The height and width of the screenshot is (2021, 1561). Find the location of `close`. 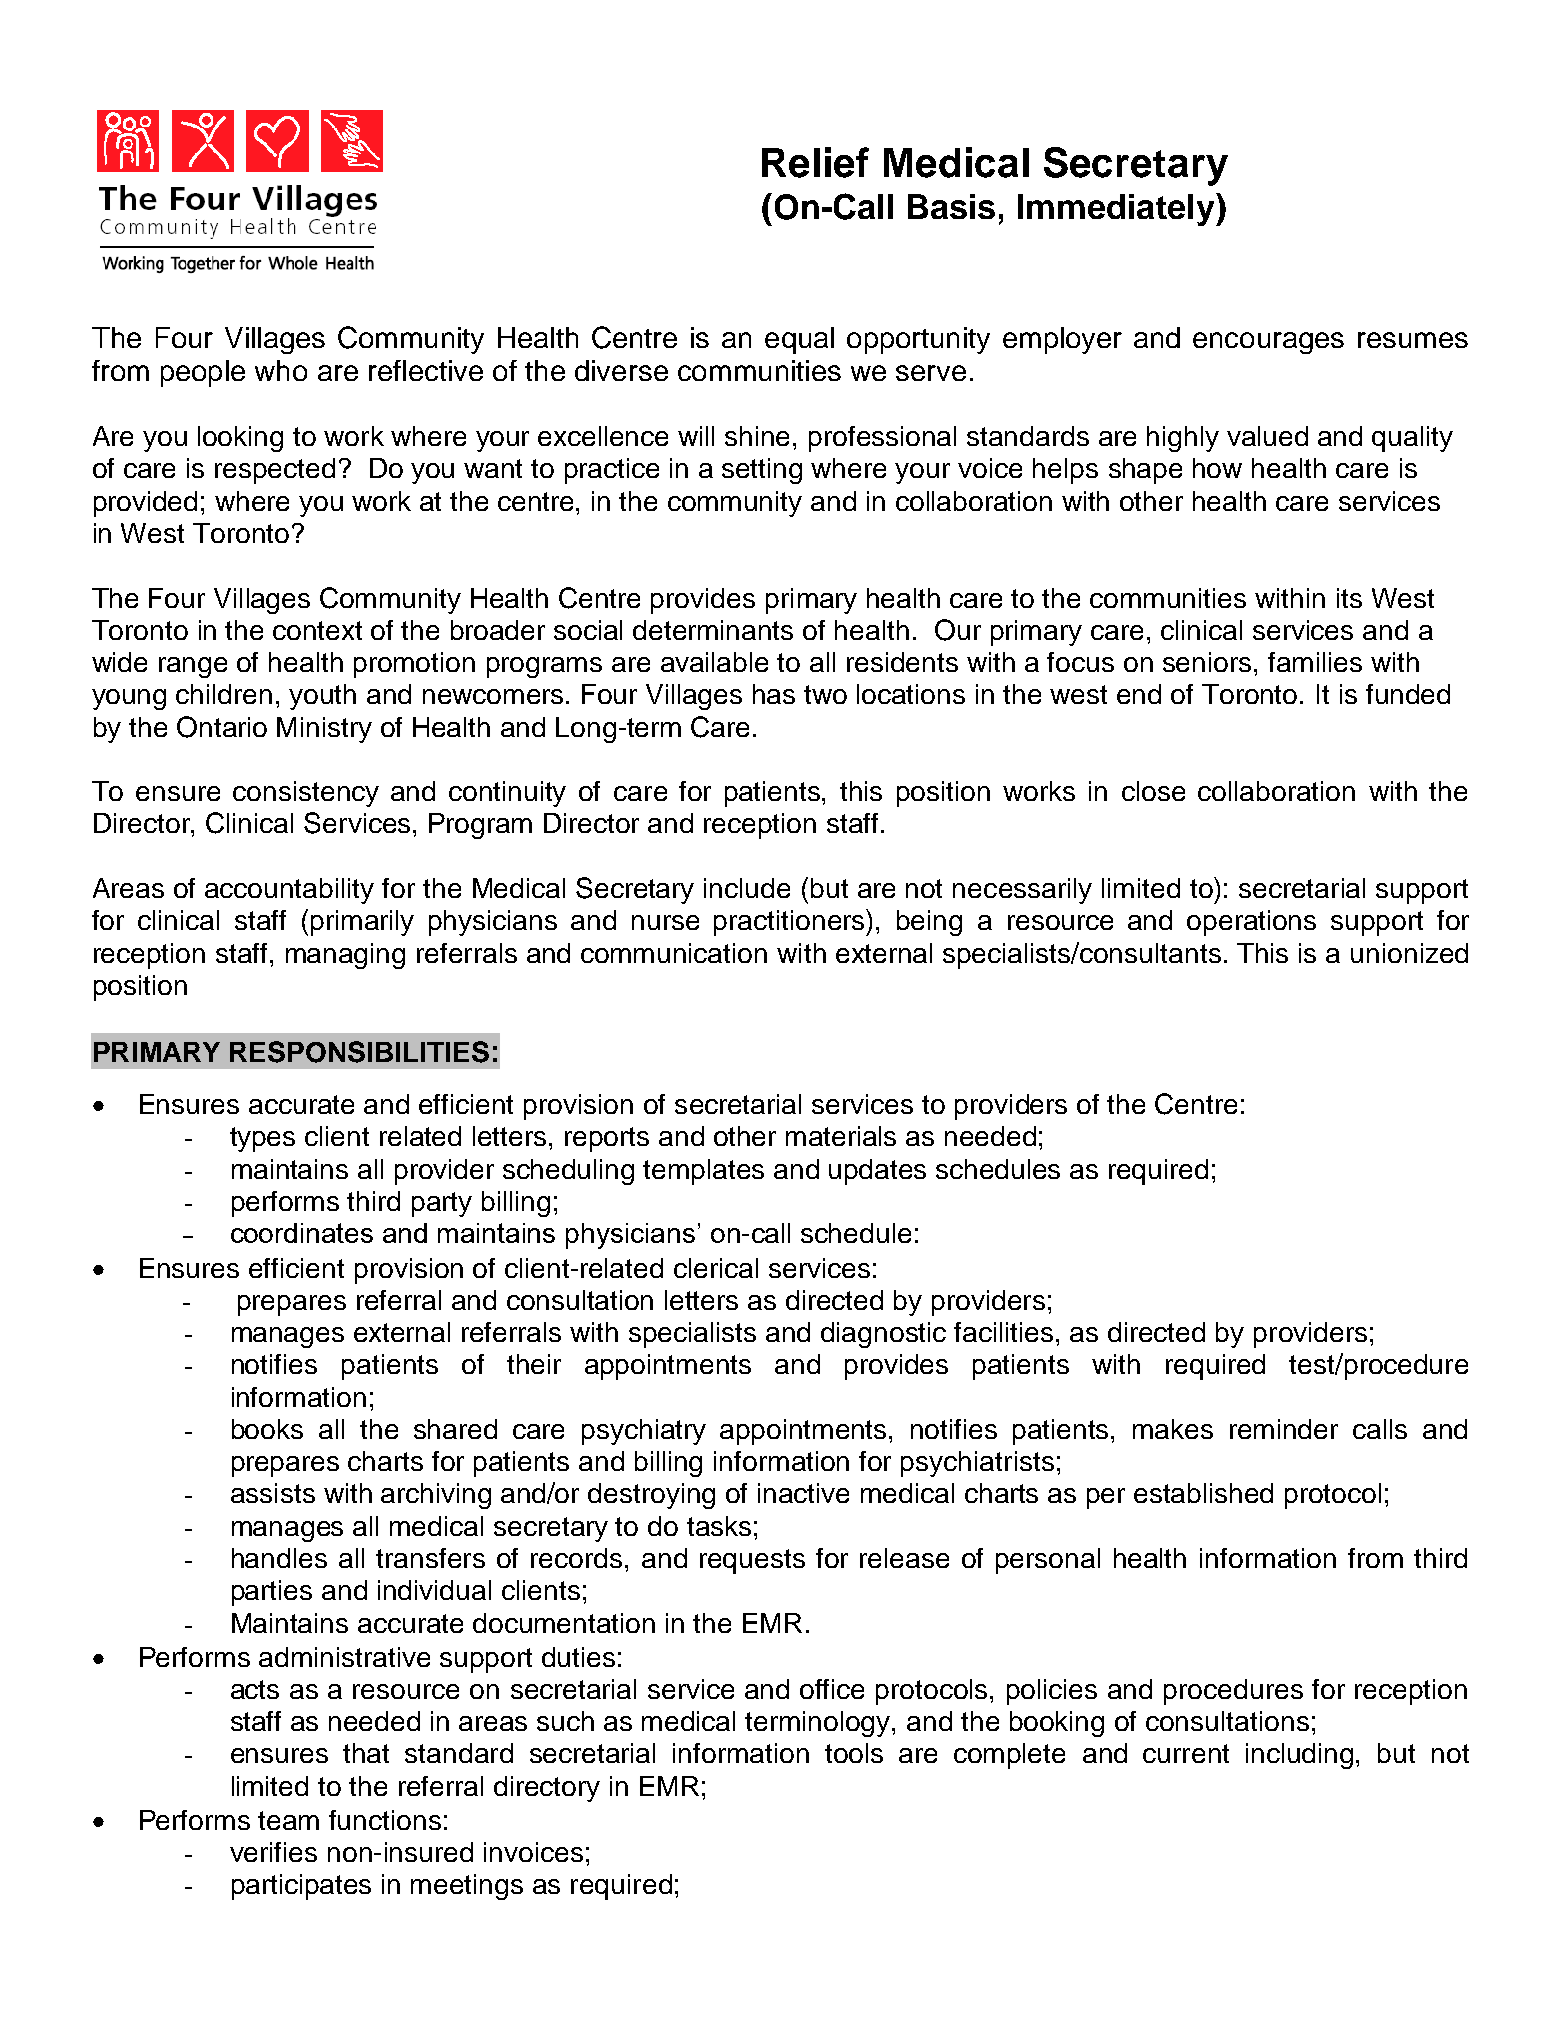

close is located at coordinates (1153, 791).
